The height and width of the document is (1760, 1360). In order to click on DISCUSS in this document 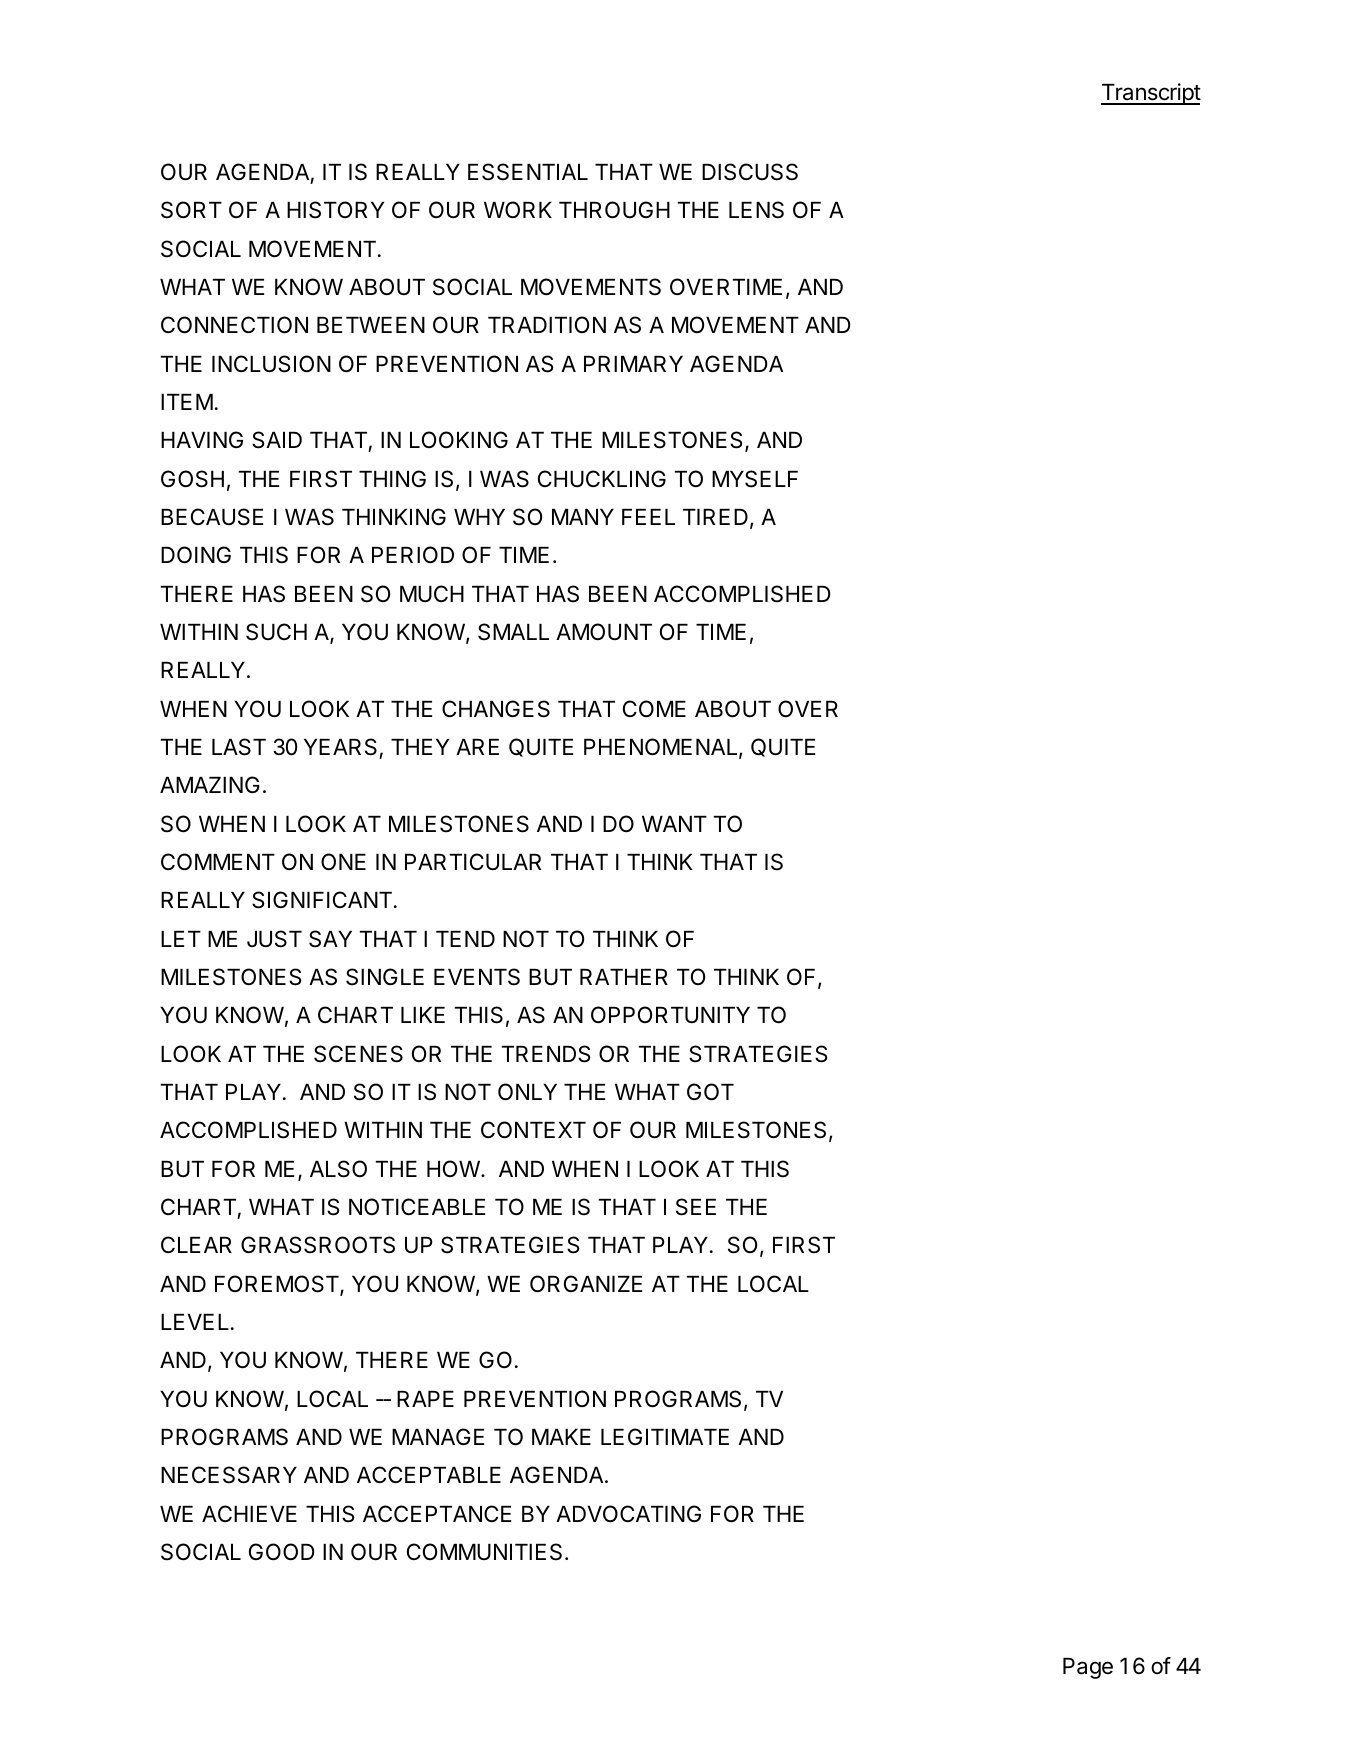, I will do `click(750, 172)`.
